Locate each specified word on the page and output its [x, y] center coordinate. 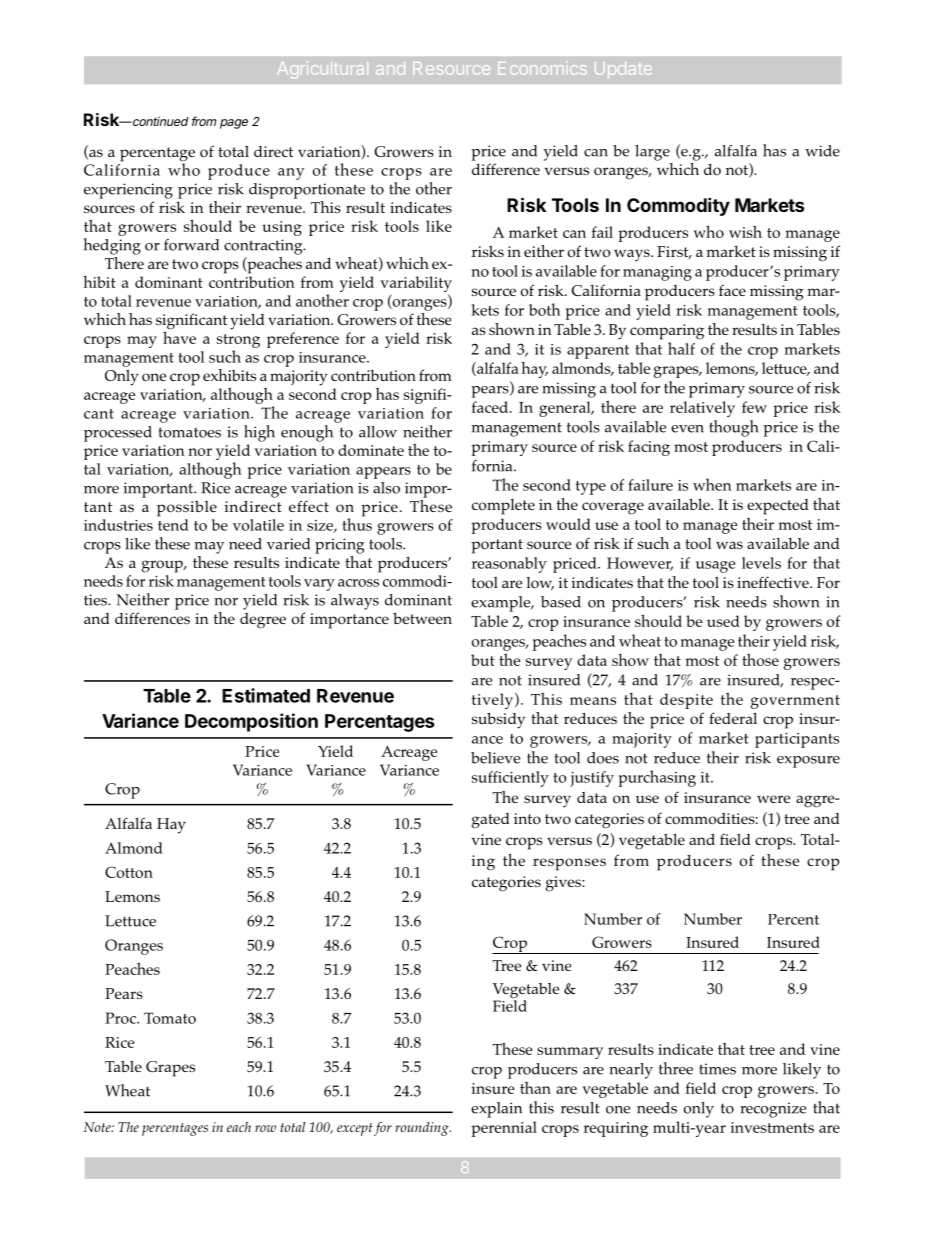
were [773, 799]
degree [263, 621]
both [544, 309]
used [723, 621]
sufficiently [510, 779]
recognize [773, 1110]
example [502, 604]
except [355, 1129]
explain [496, 1110]
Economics [542, 68]
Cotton [129, 872]
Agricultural [322, 70]
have [179, 336]
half [681, 348]
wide [822, 151]
